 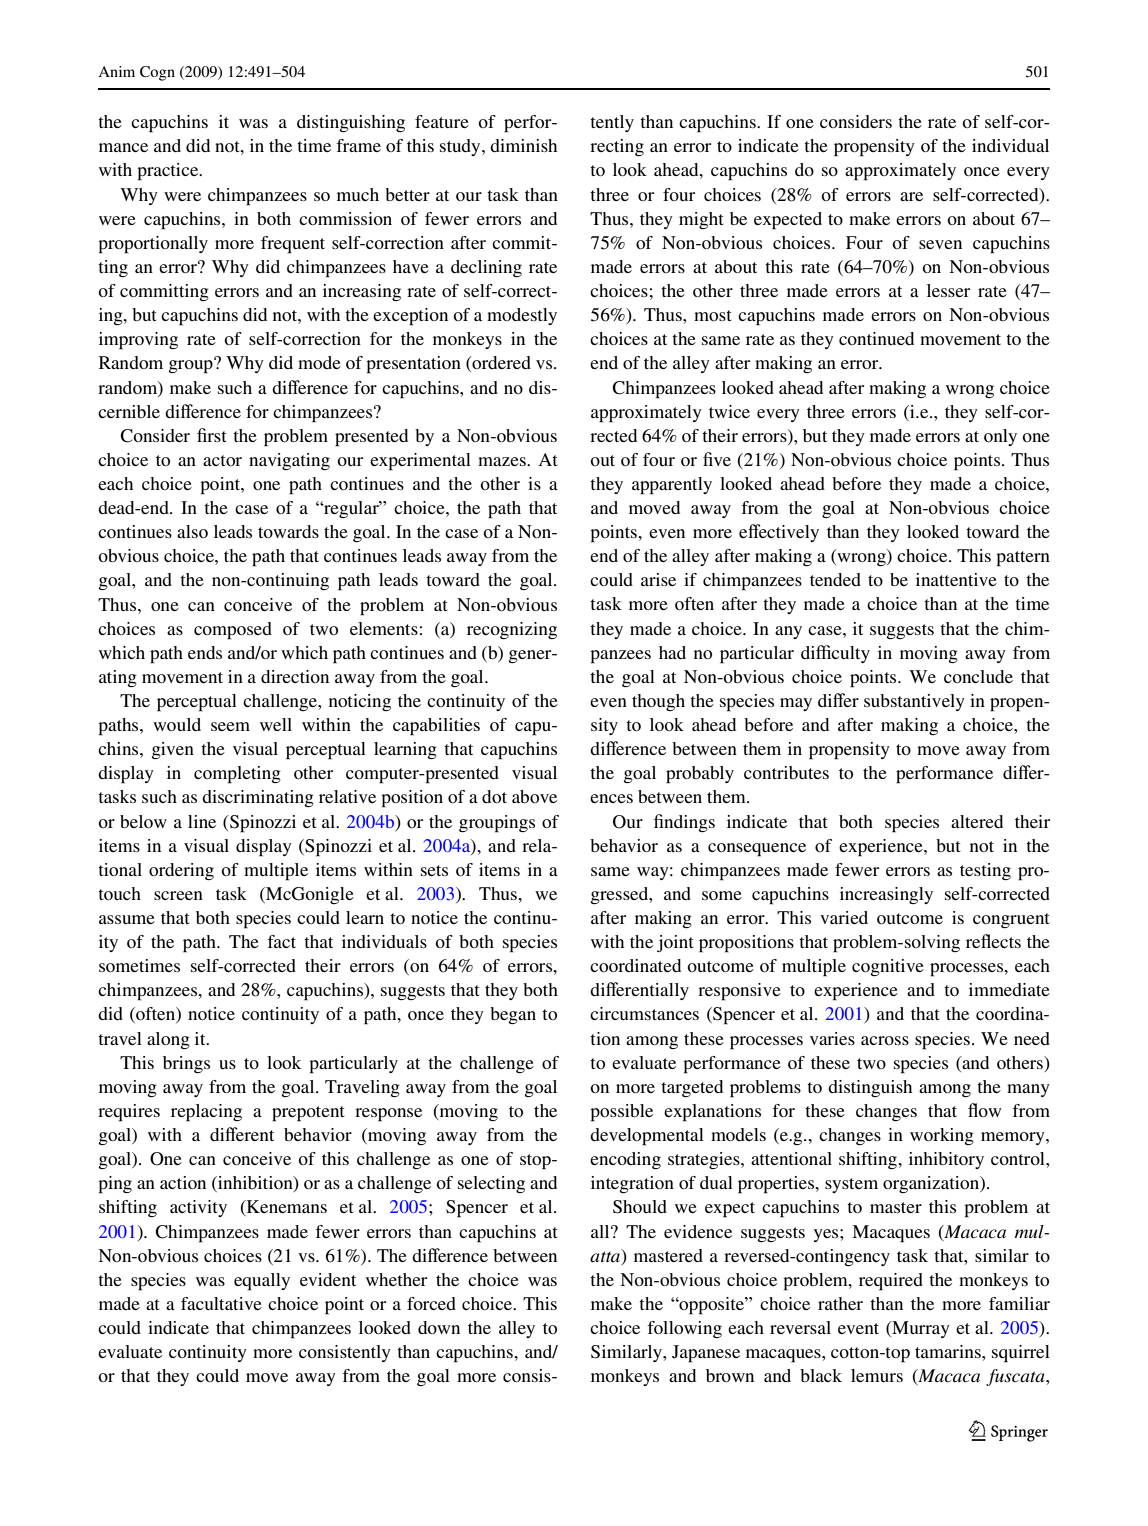 I want to click on joint, so click(x=675, y=943).
